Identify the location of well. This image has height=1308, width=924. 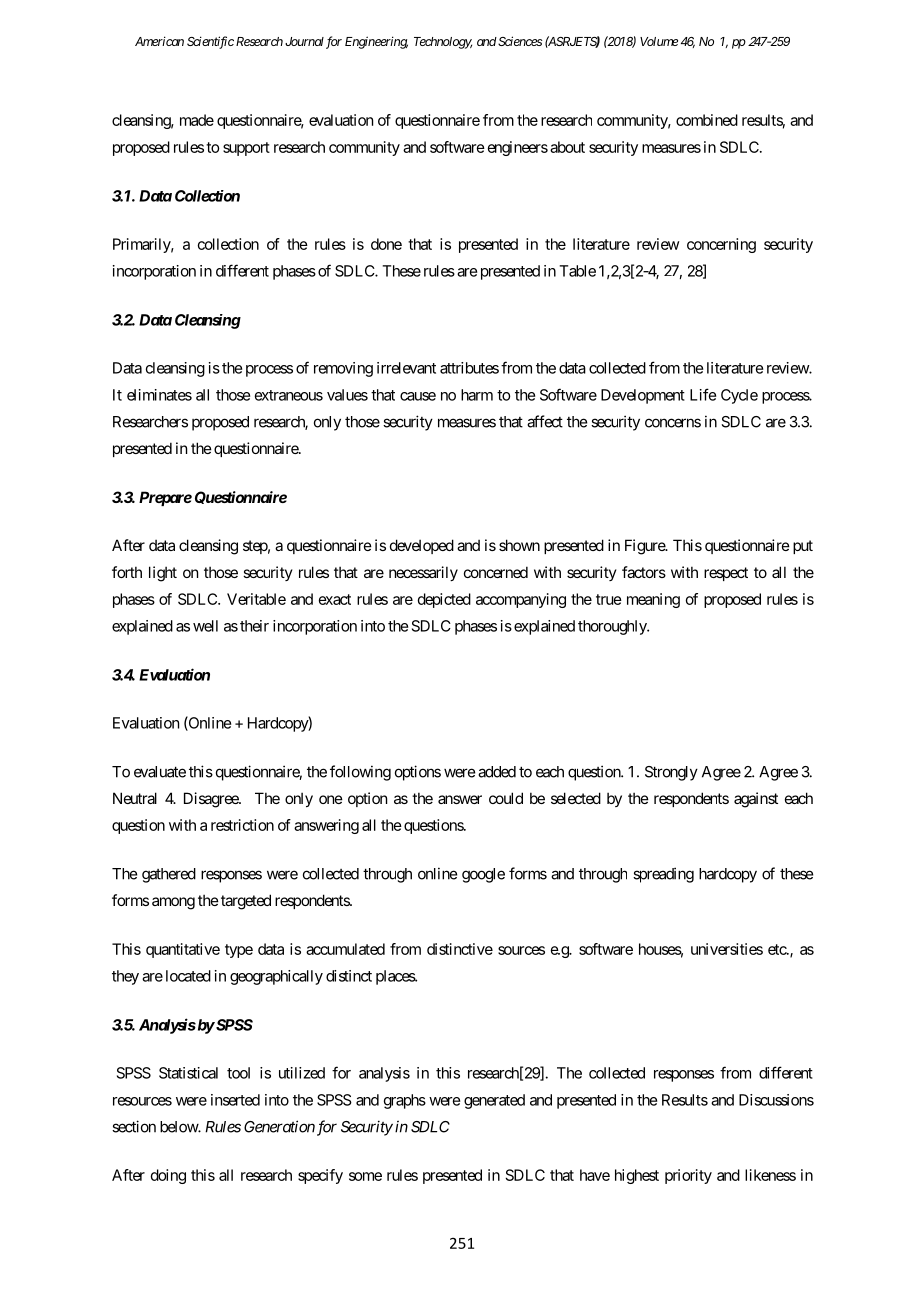
(205, 626).
